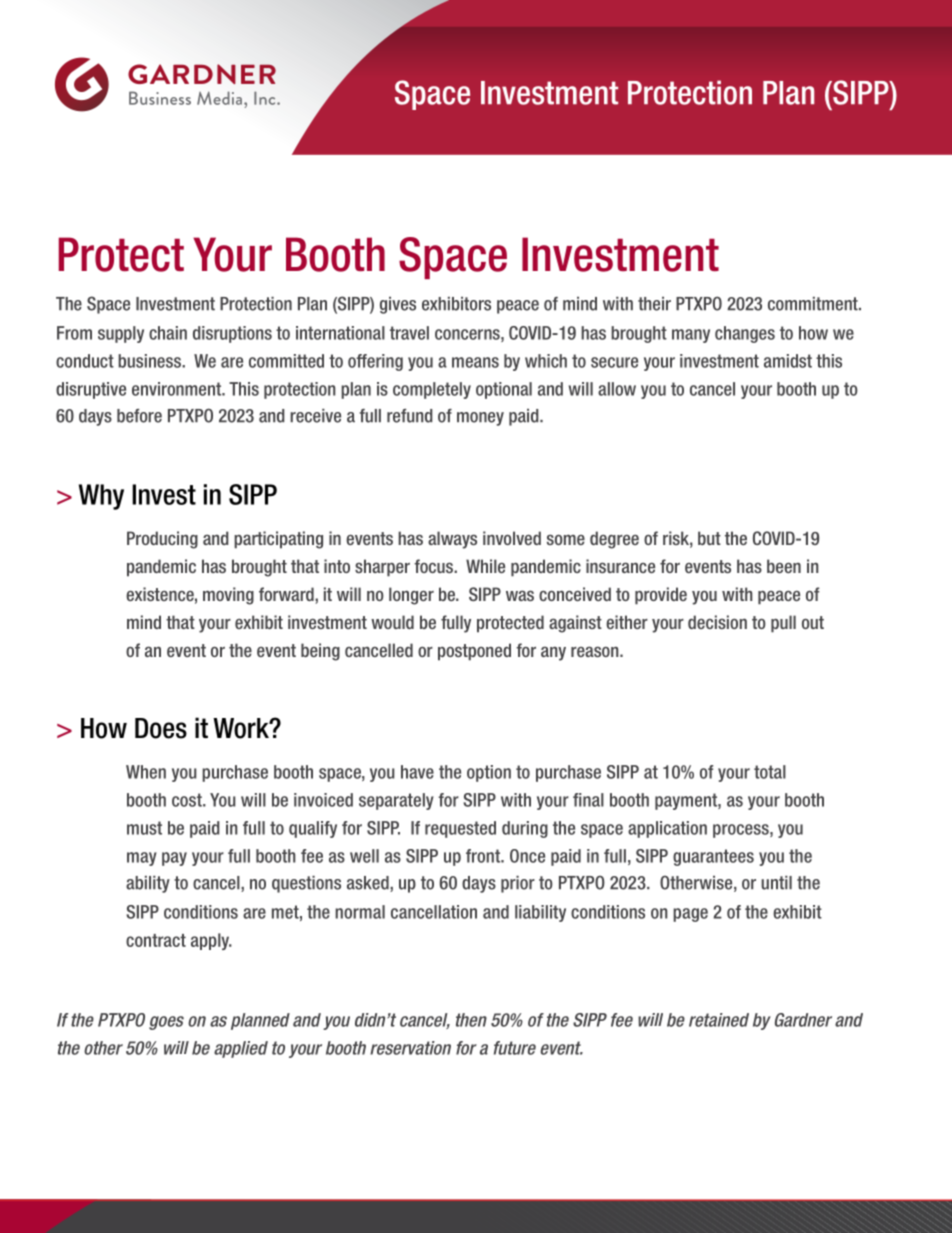  What do you see at coordinates (717, 622) in the screenshot?
I see `decision` at bounding box center [717, 622].
